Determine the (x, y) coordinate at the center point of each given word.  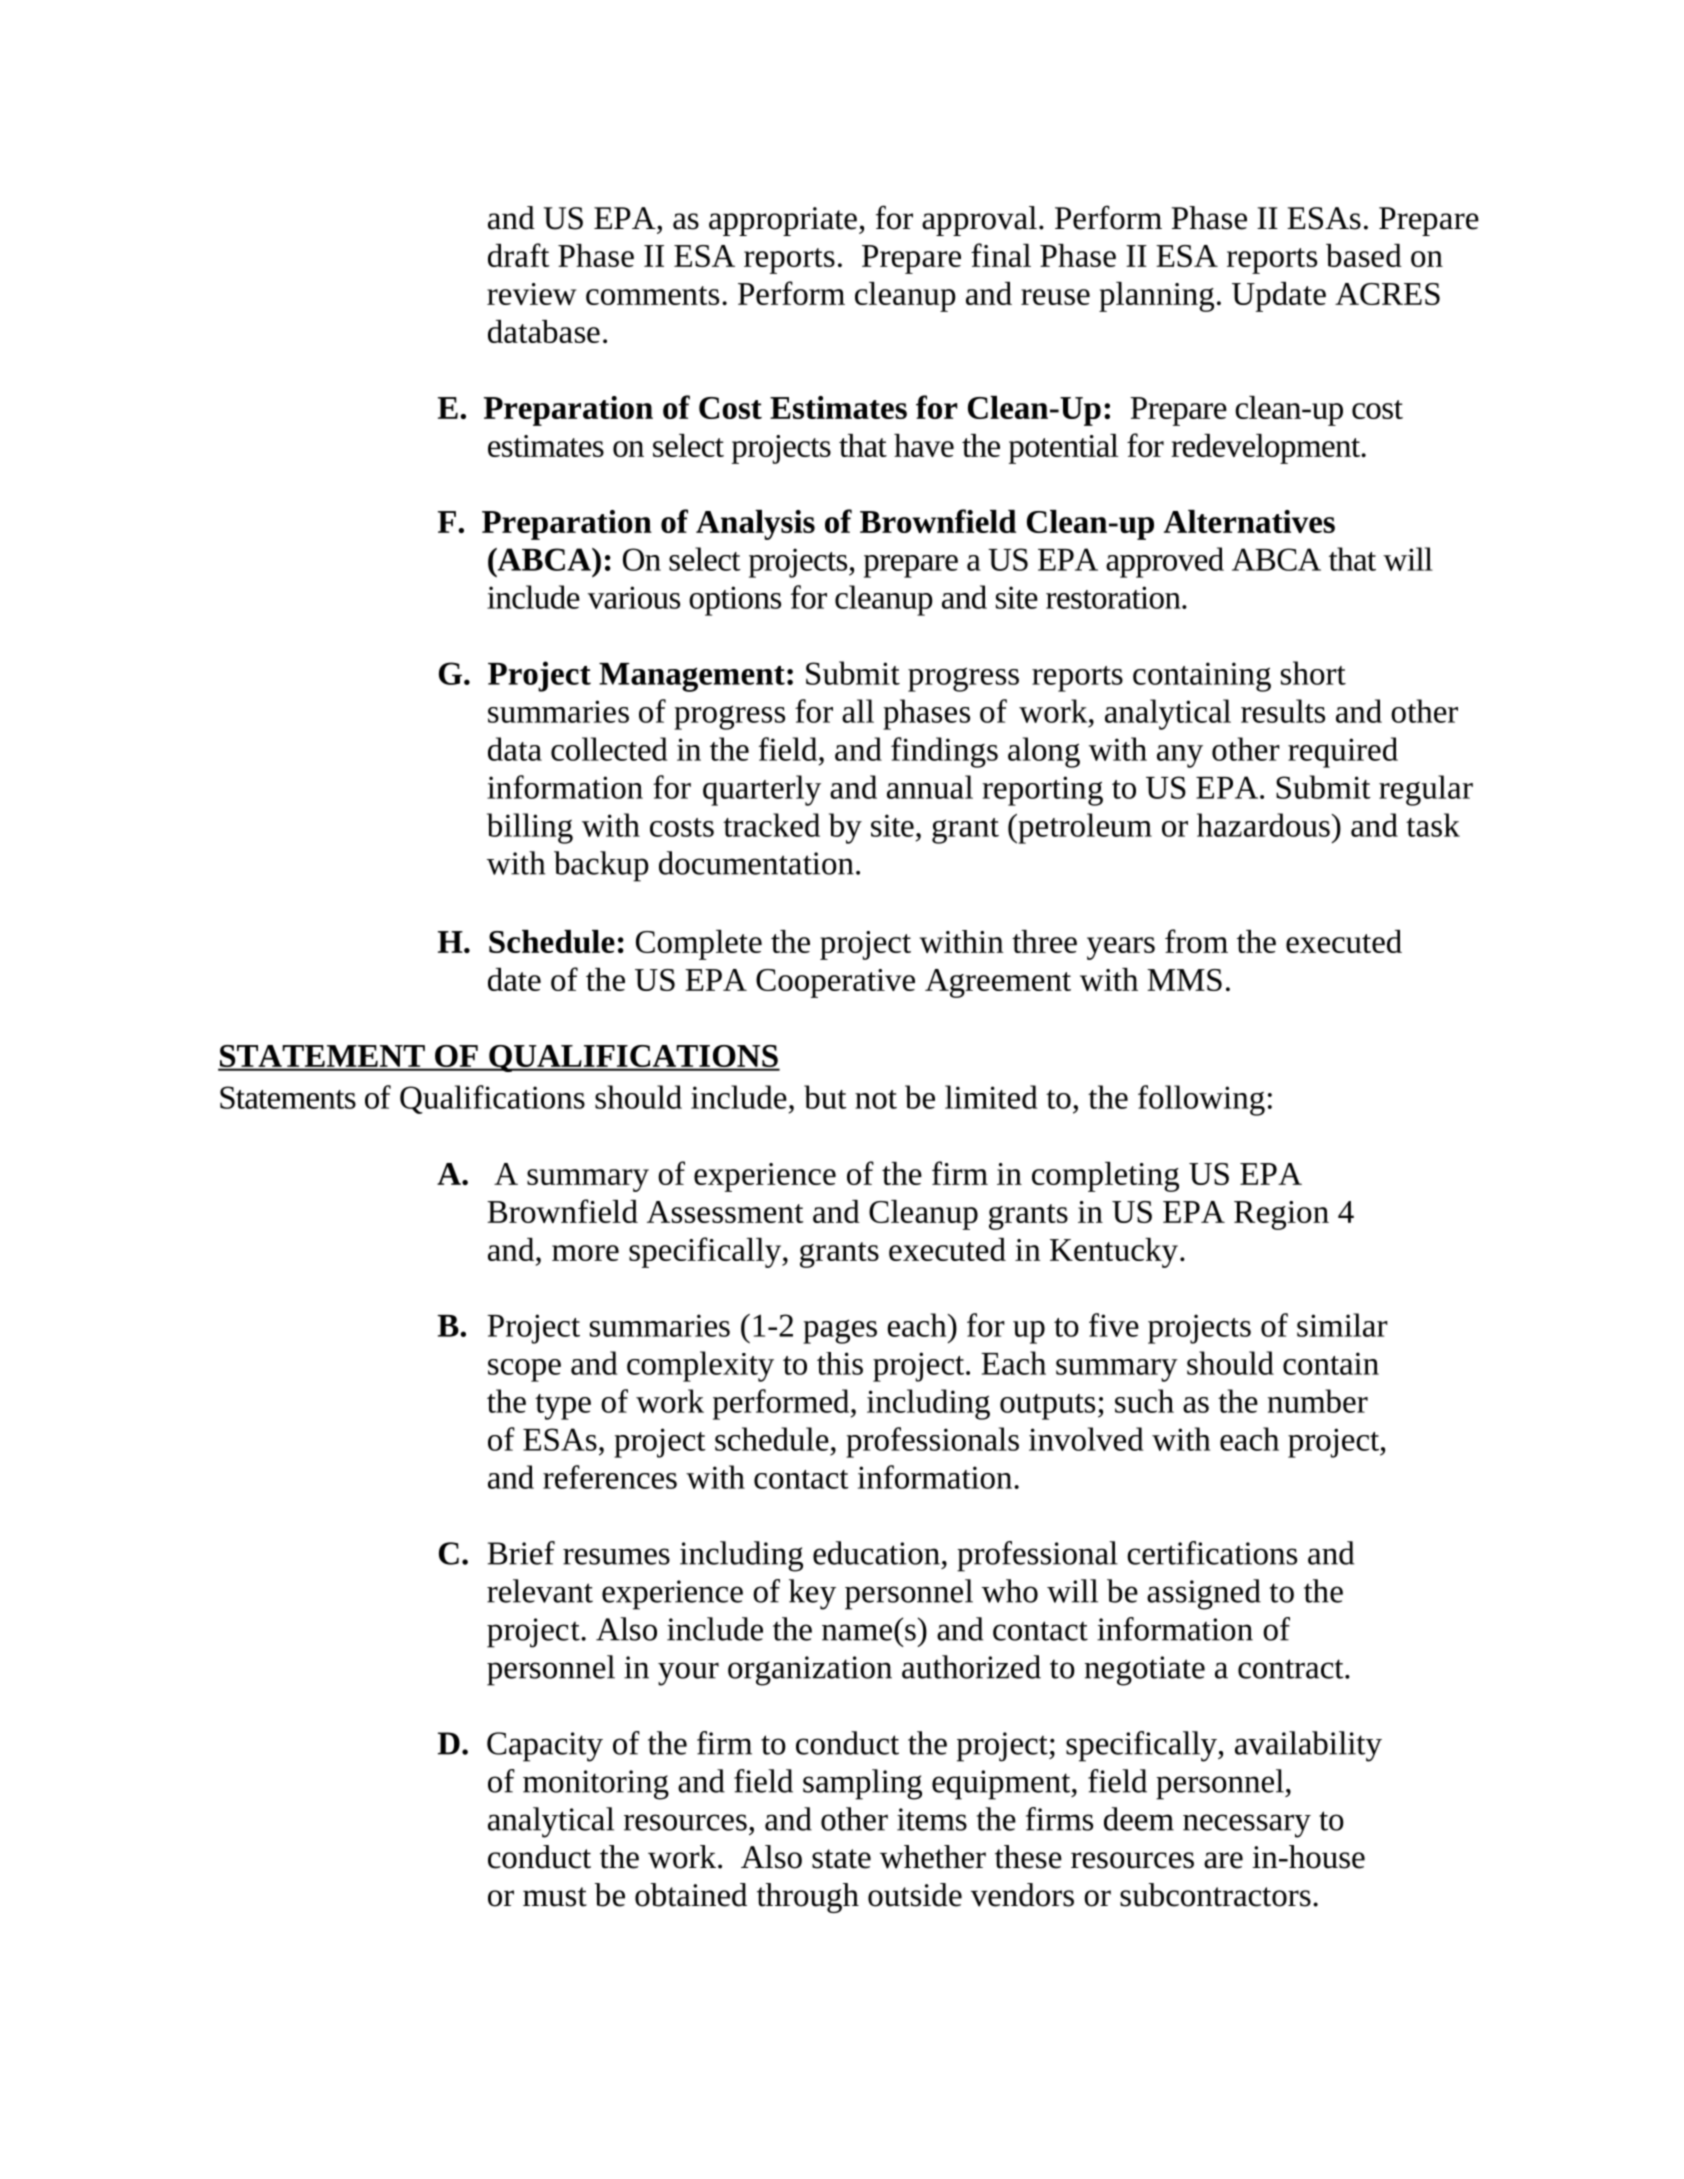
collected (609, 749)
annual (930, 787)
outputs (1047, 1407)
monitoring (596, 1785)
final (1001, 255)
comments (652, 295)
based (1364, 255)
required (1343, 752)
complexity (700, 1366)
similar (1342, 1325)
